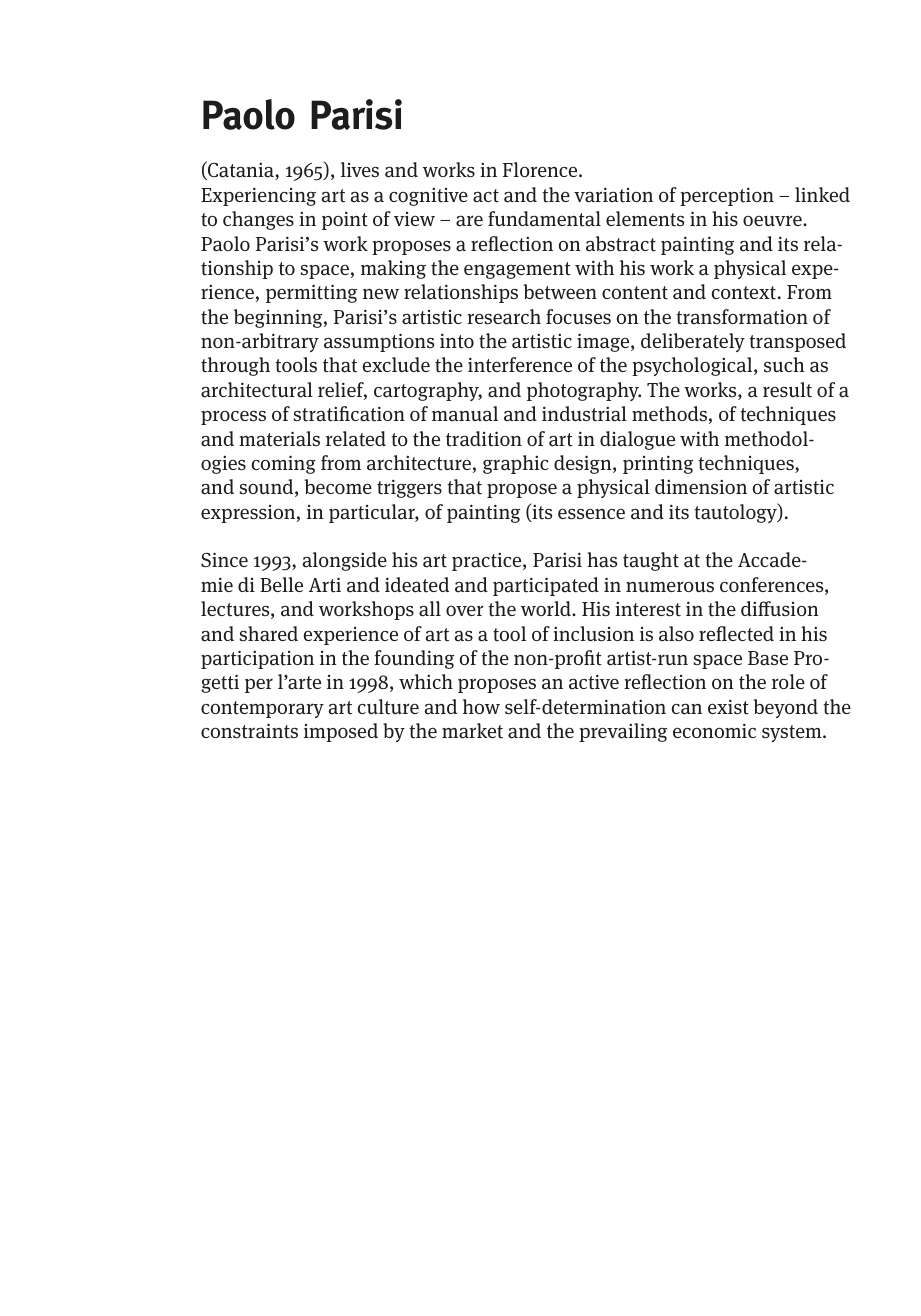  I want to click on materials, so click(279, 439).
